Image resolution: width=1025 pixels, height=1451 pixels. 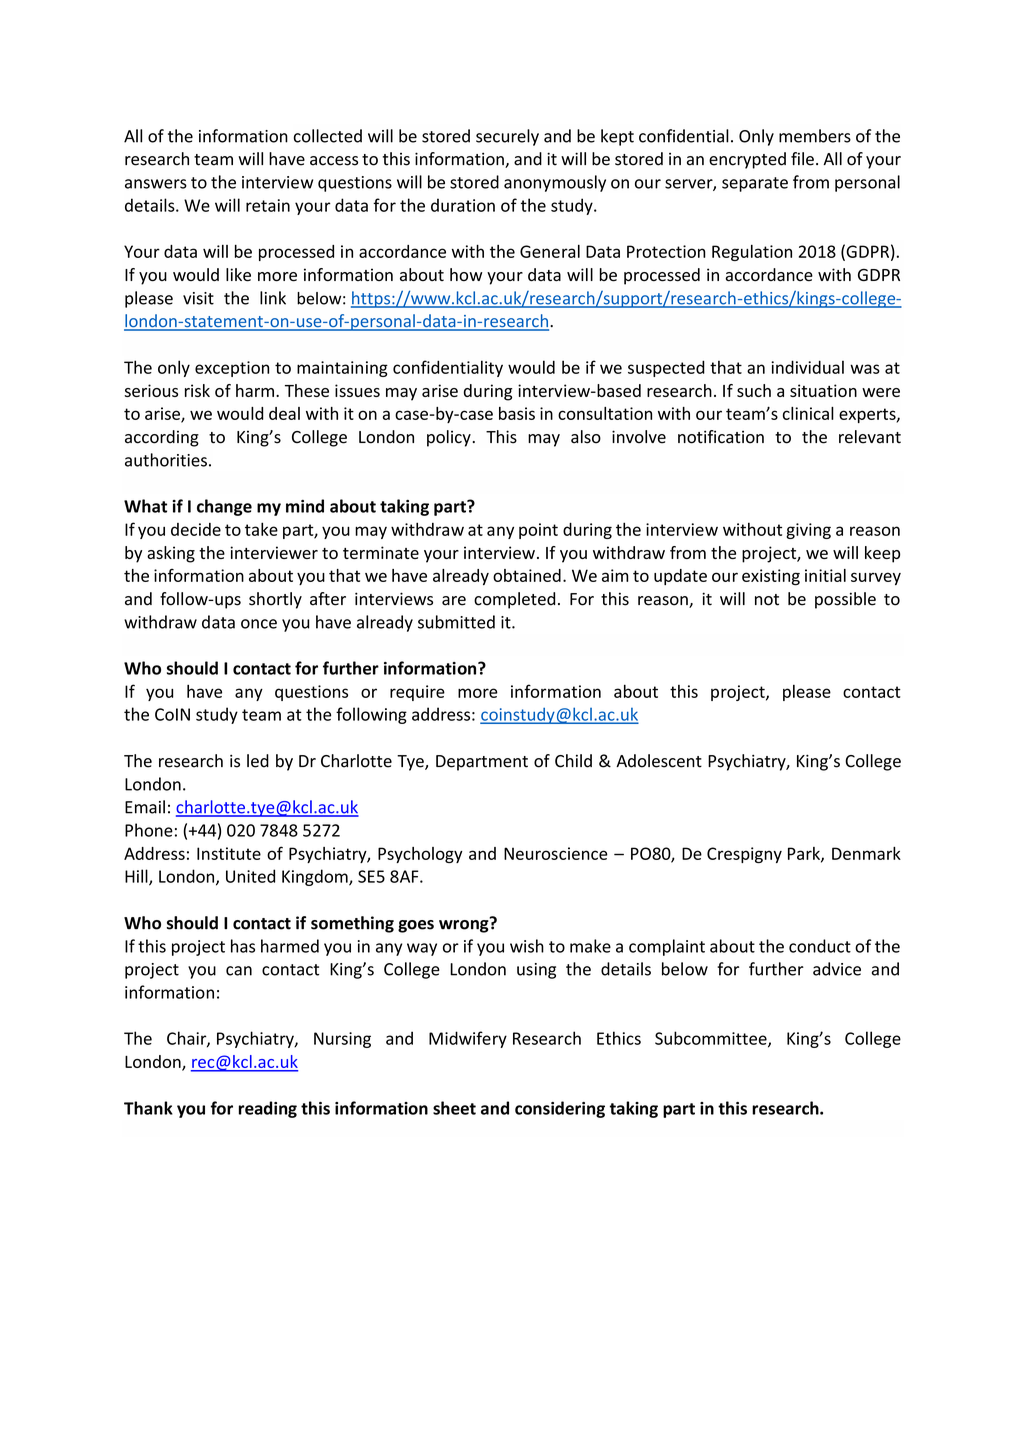 What do you see at coordinates (514, 600) in the screenshot?
I see `completed` at bounding box center [514, 600].
